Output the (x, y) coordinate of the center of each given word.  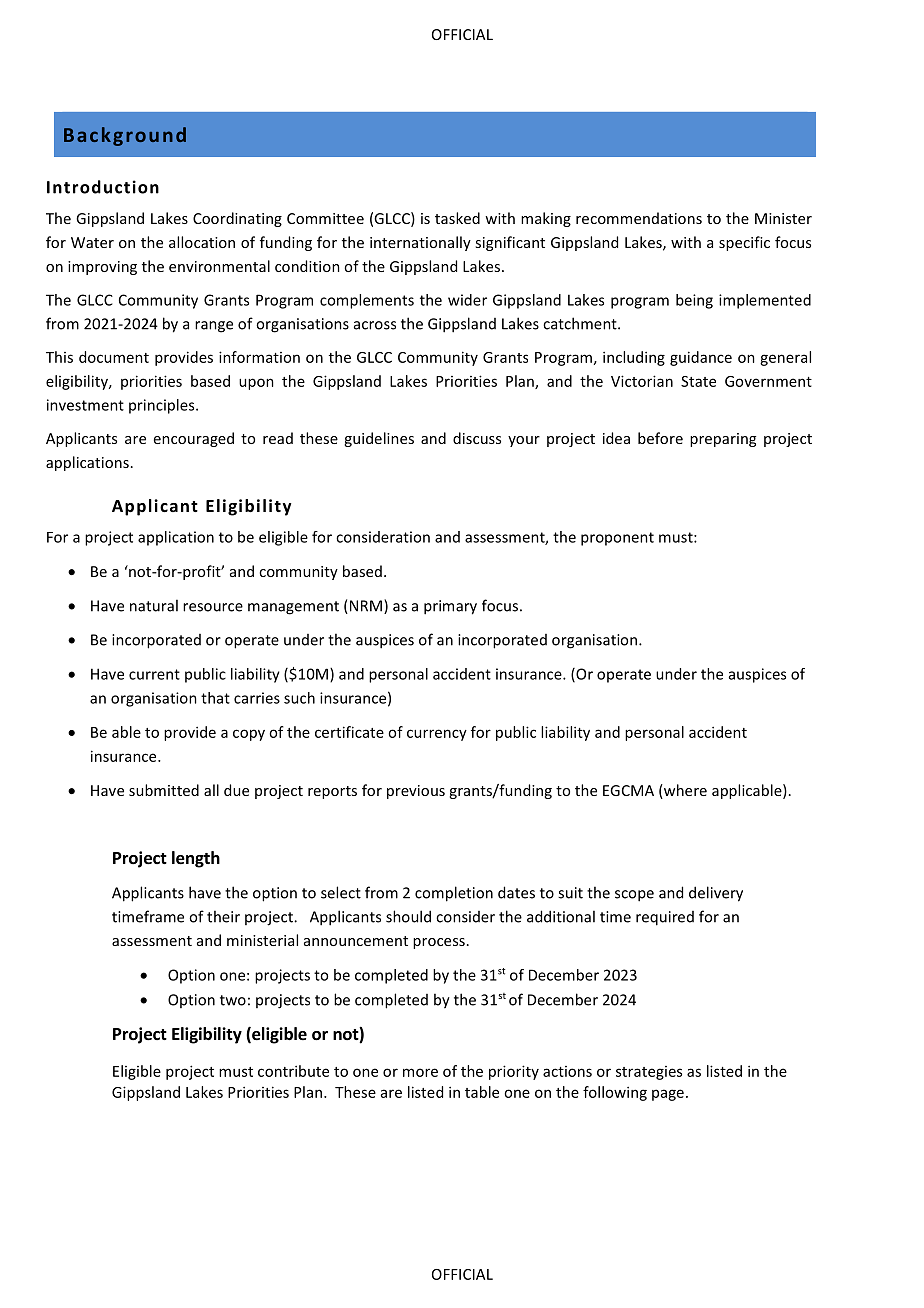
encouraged (194, 439)
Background (125, 136)
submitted (164, 790)
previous (416, 792)
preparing (723, 440)
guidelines (379, 439)
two (233, 1000)
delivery (716, 894)
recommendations (639, 218)
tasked (457, 218)
